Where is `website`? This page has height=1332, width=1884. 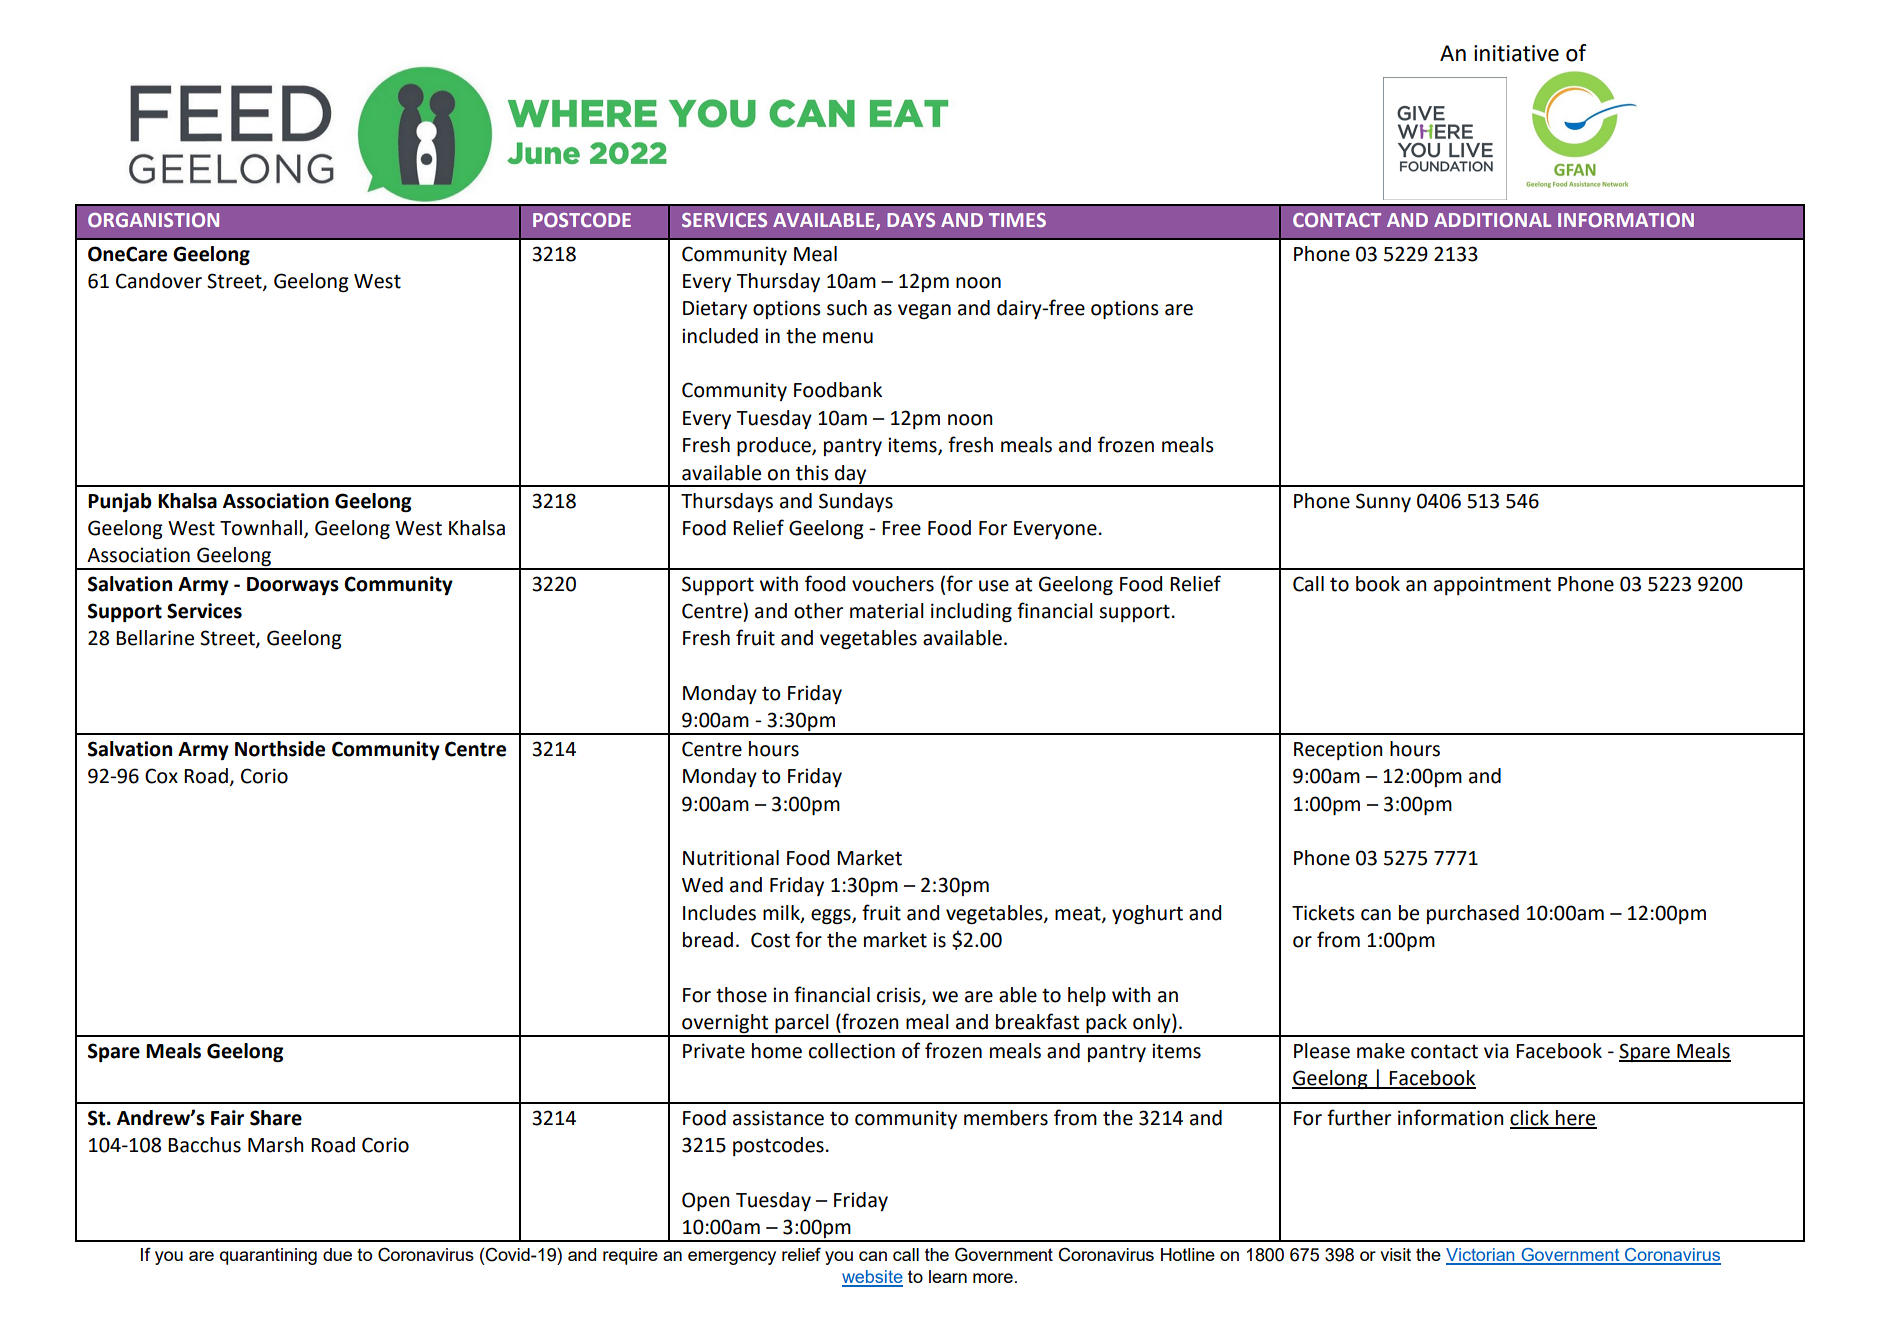 website is located at coordinates (872, 1278).
